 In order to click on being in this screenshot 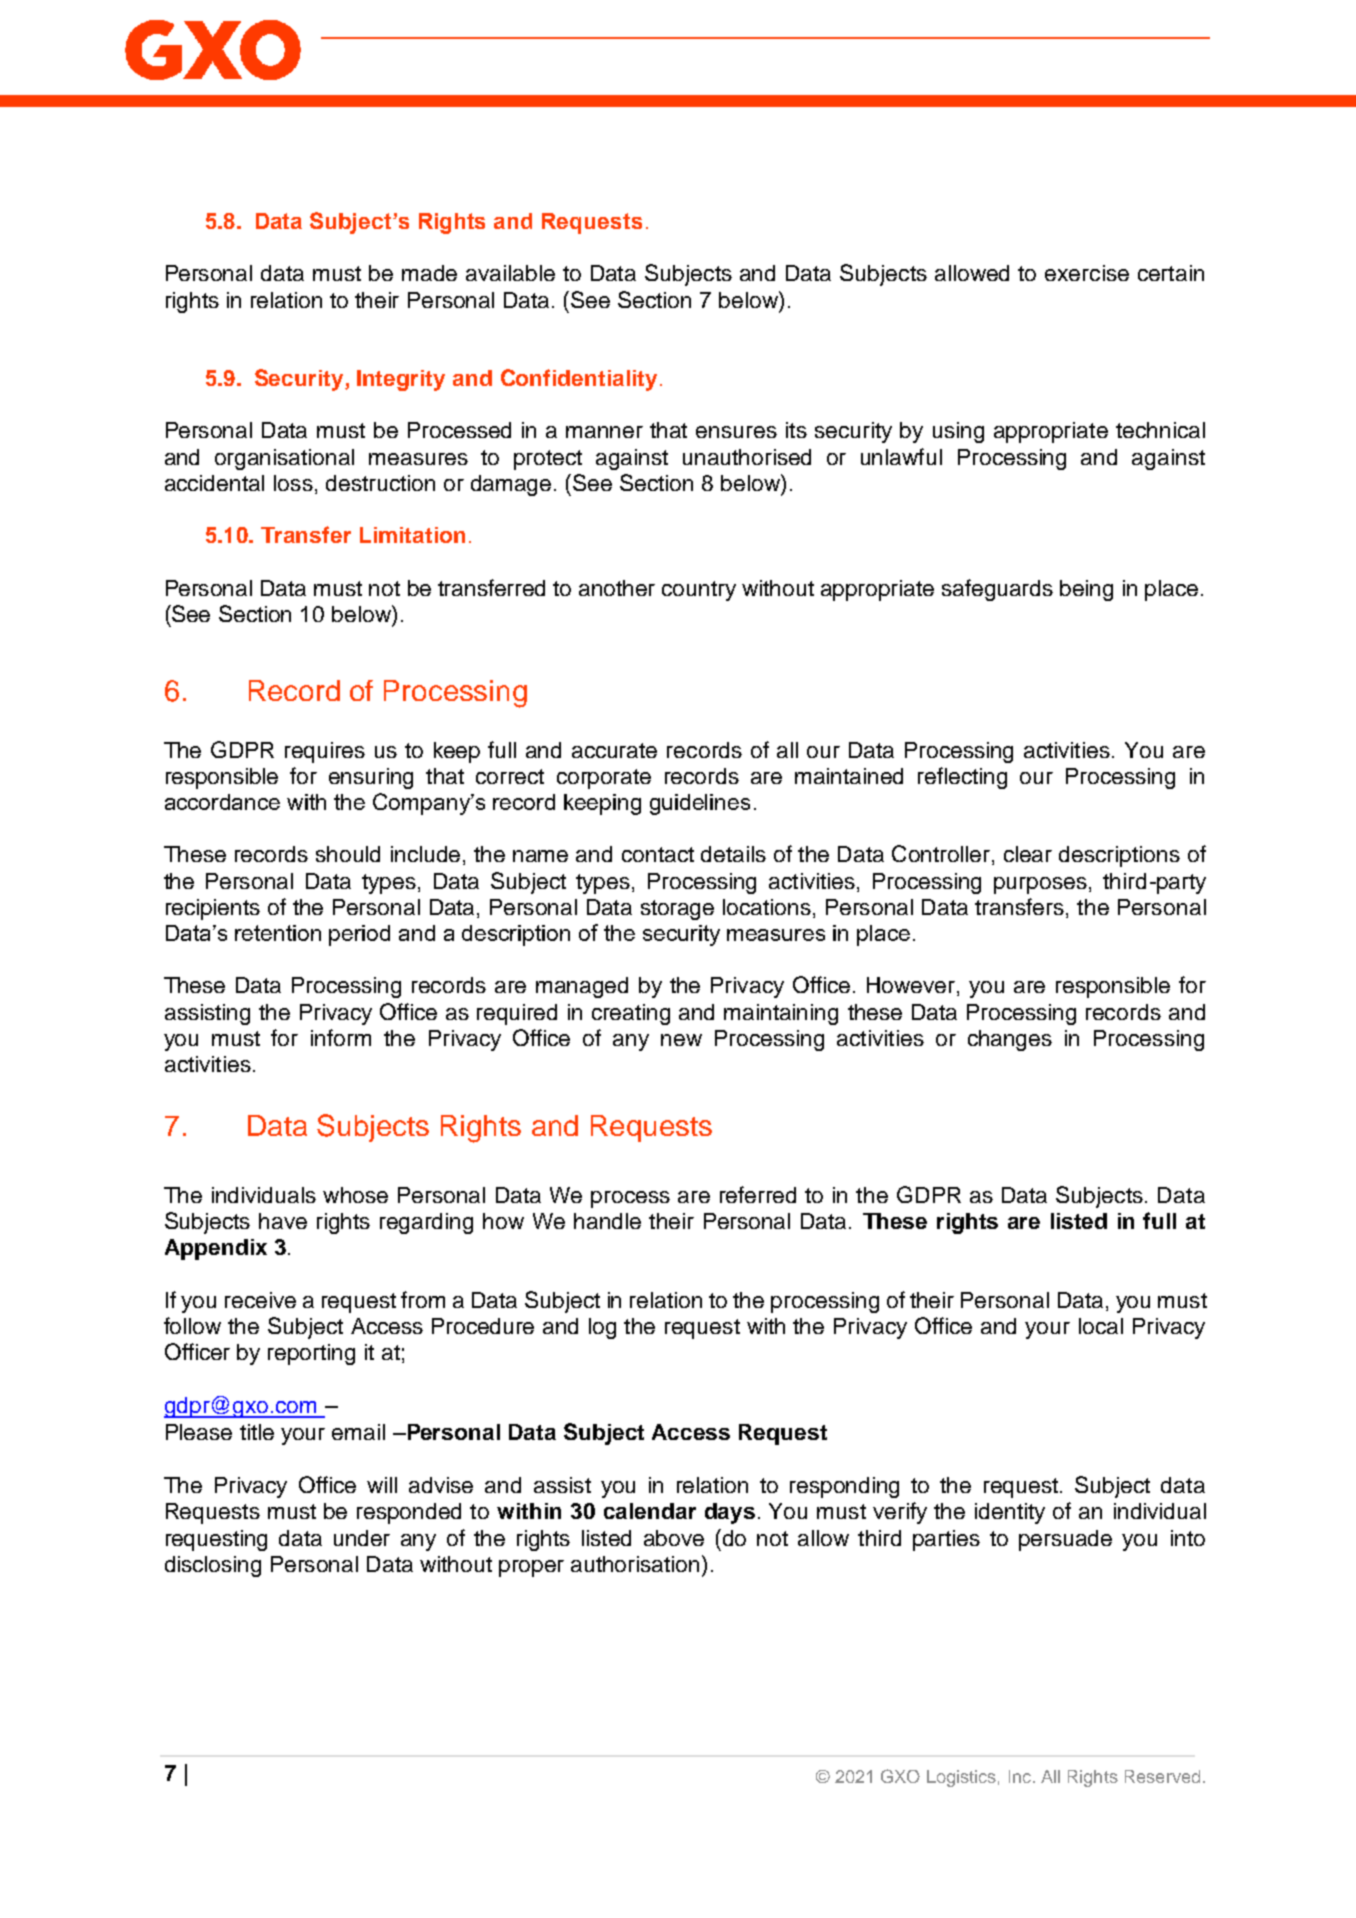, I will do `click(1086, 590)`.
